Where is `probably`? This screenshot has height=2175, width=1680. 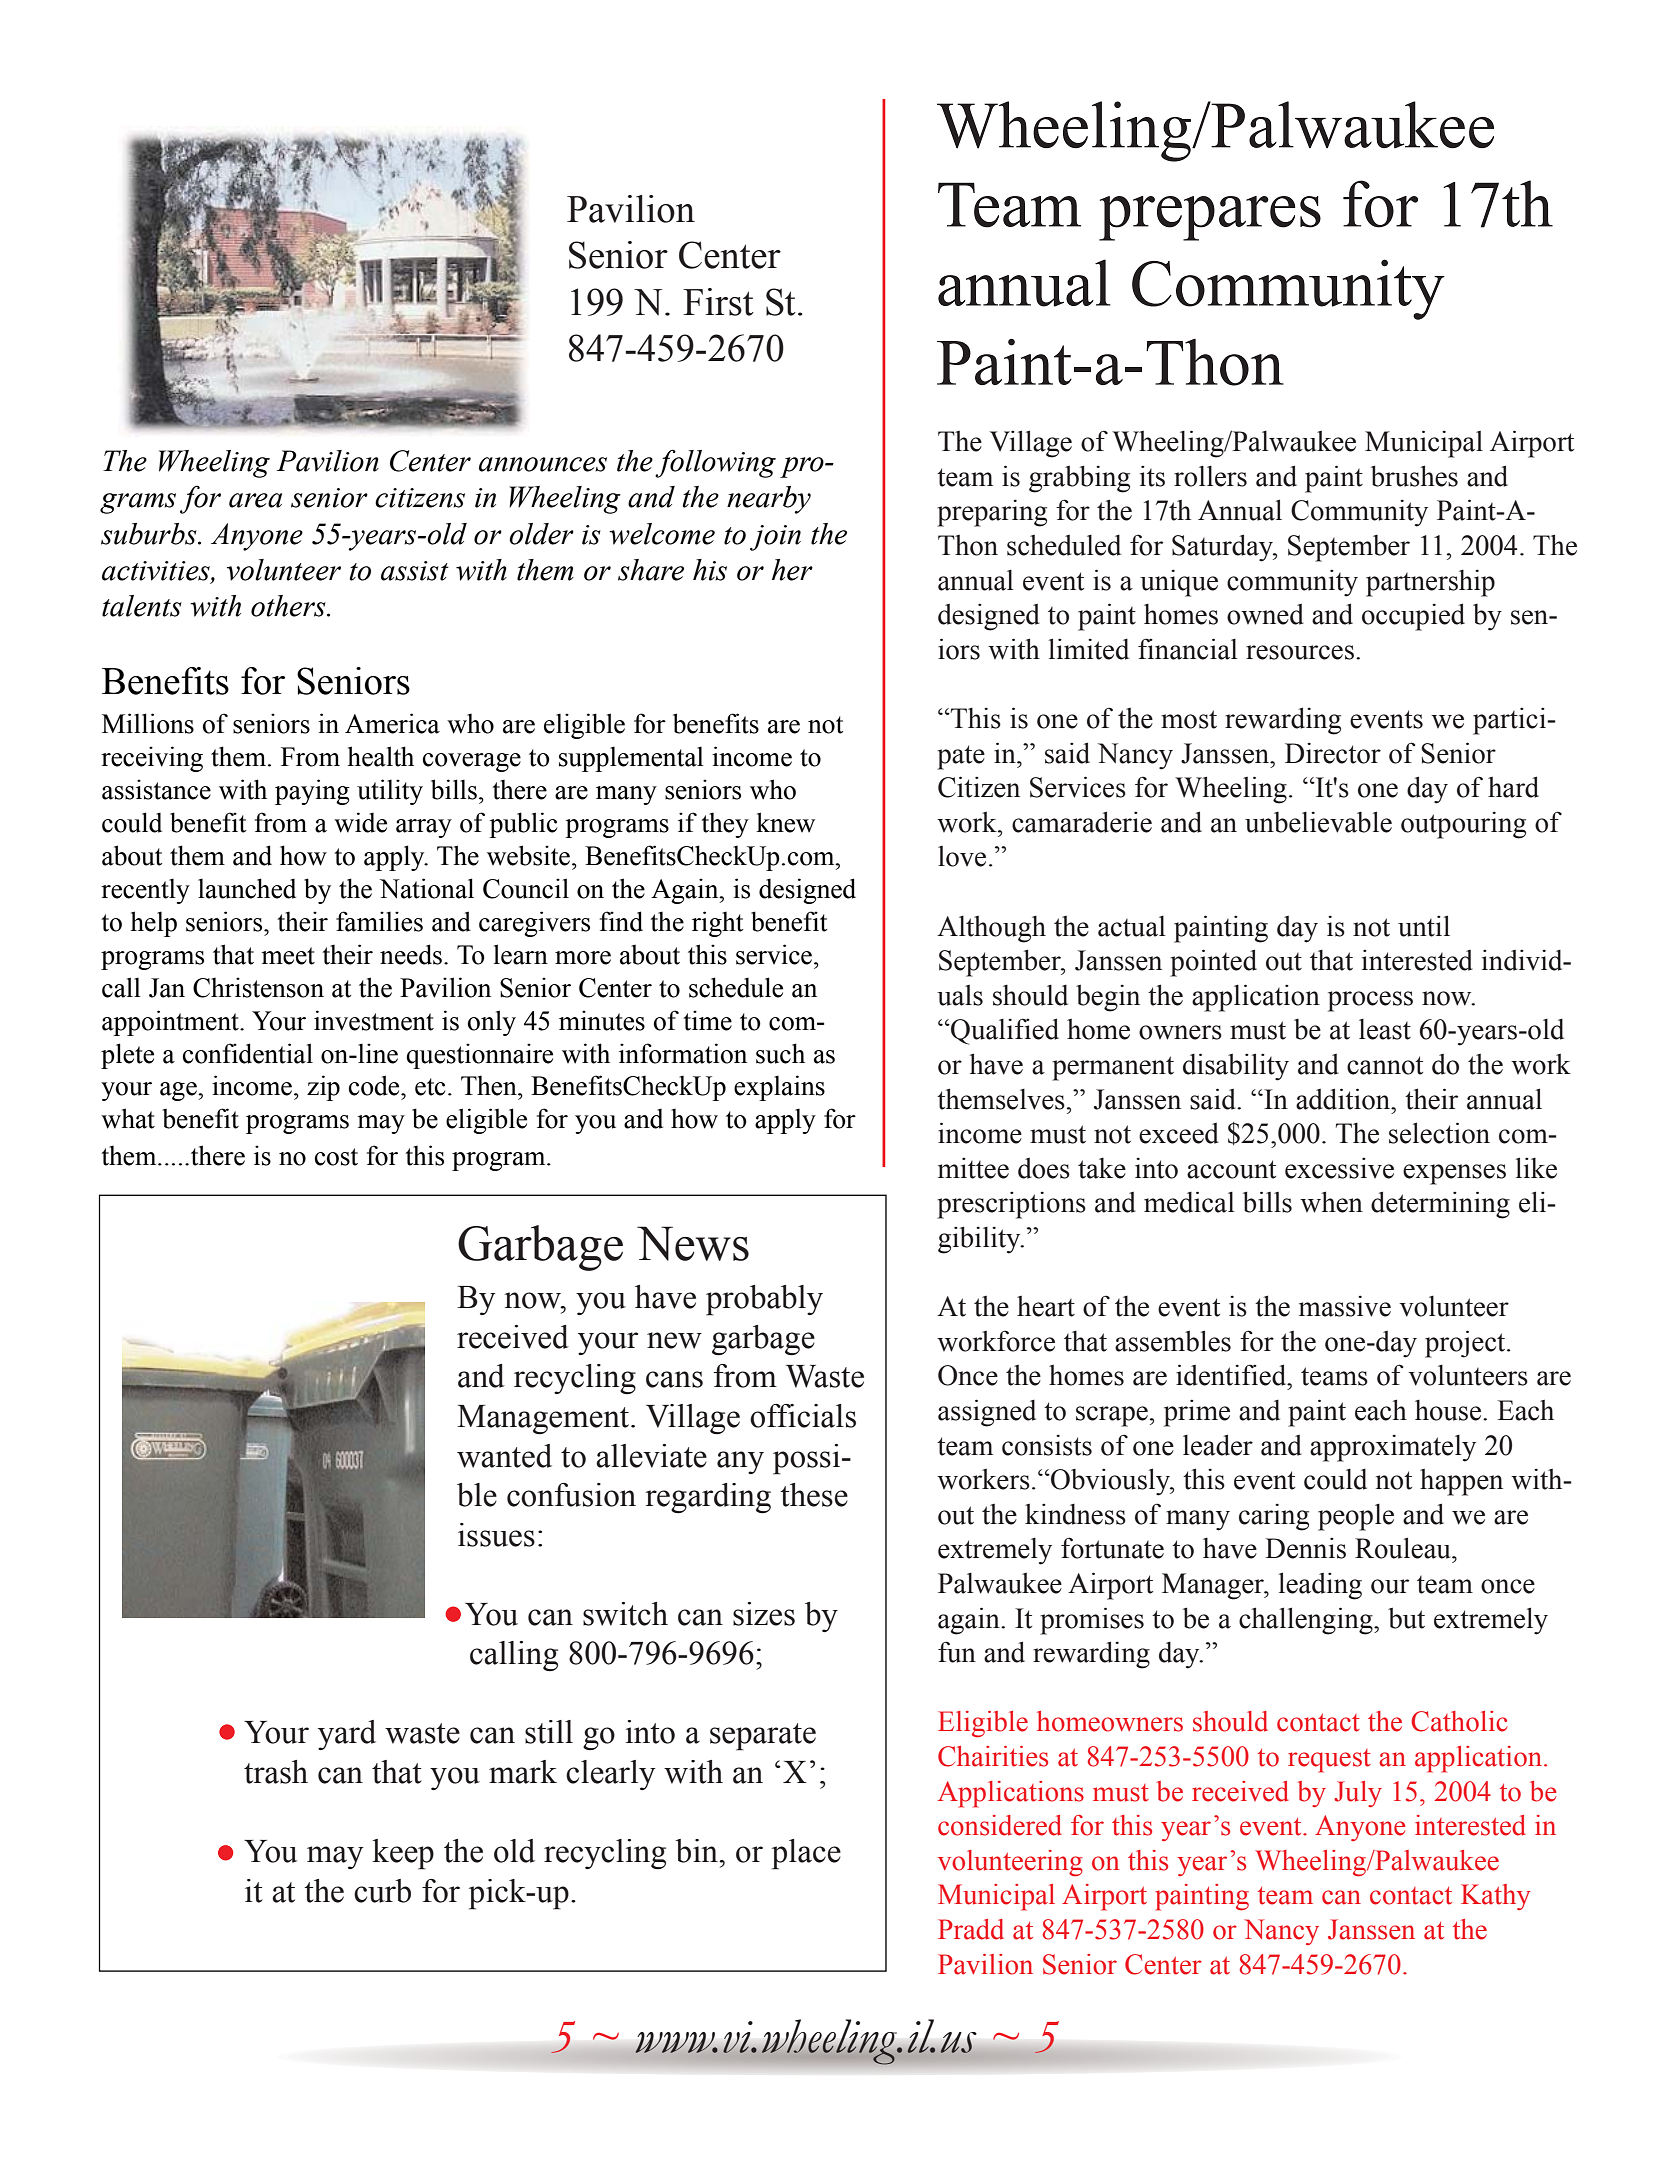
probably is located at coordinates (764, 1300).
